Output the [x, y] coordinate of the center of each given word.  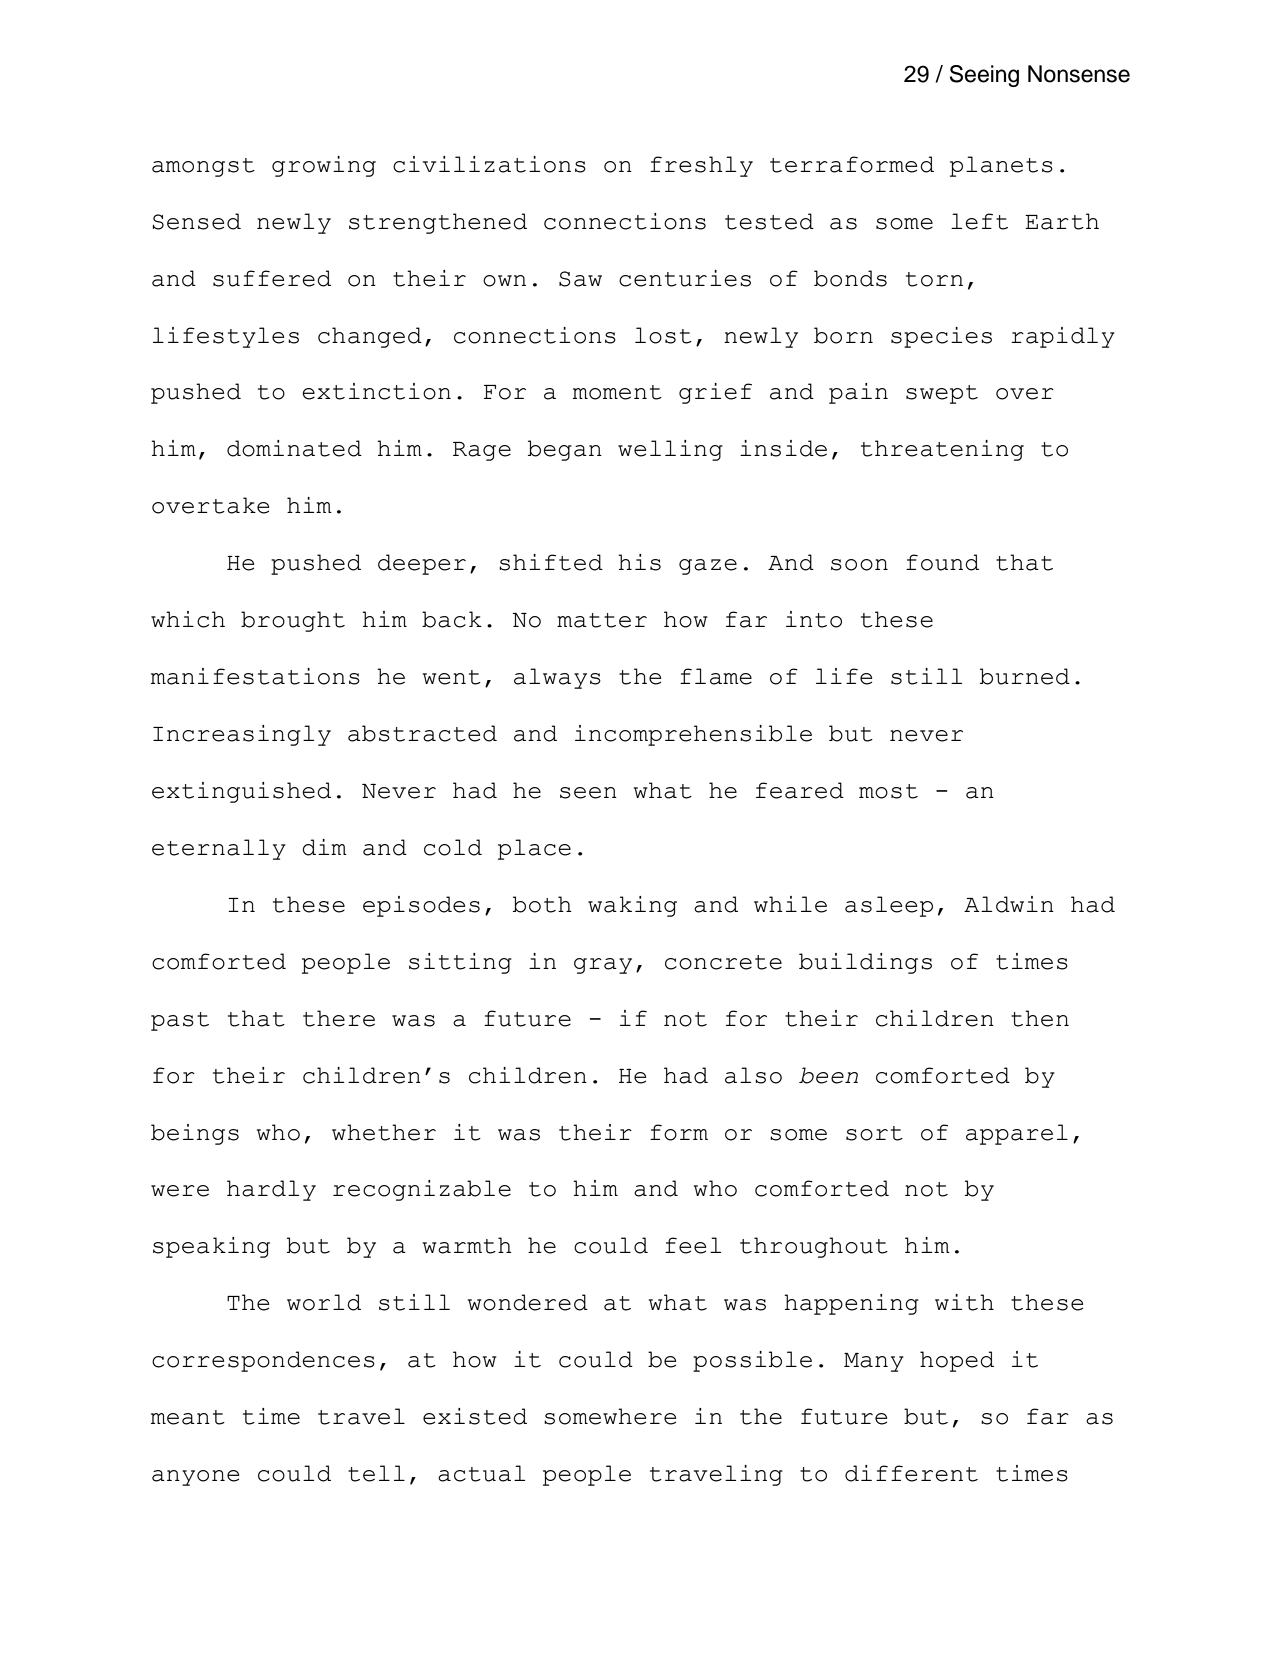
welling [670, 450]
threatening [942, 450]
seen [588, 793]
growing [324, 166]
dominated [294, 448]
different [911, 1473]
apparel [1017, 1134]
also [753, 1075]
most [888, 791]
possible [752, 1361]
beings [195, 1134]
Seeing [984, 76]
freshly [701, 166]
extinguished [241, 792]
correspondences [263, 1361]
